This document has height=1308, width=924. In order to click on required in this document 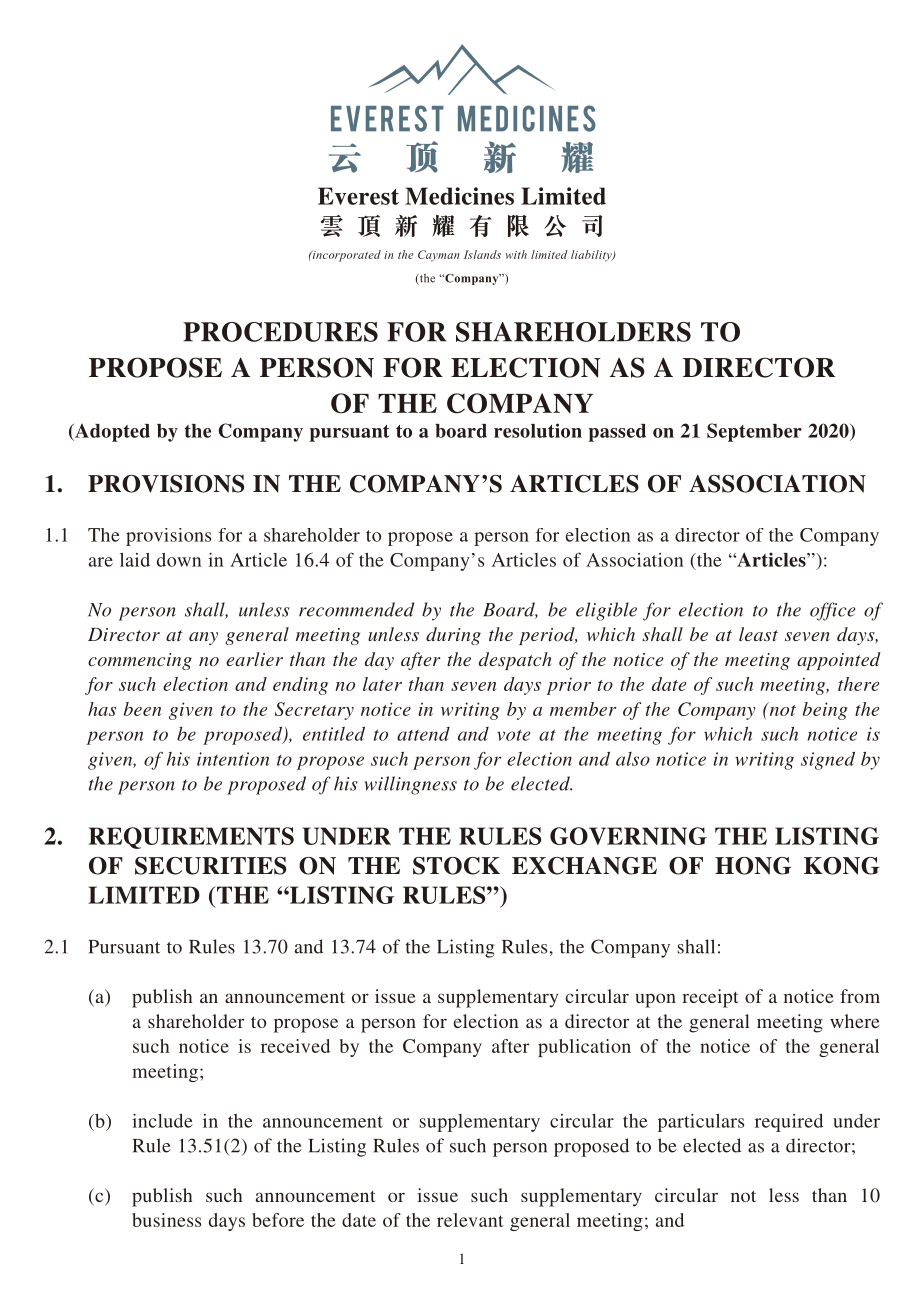, I will do `click(789, 1123)`.
